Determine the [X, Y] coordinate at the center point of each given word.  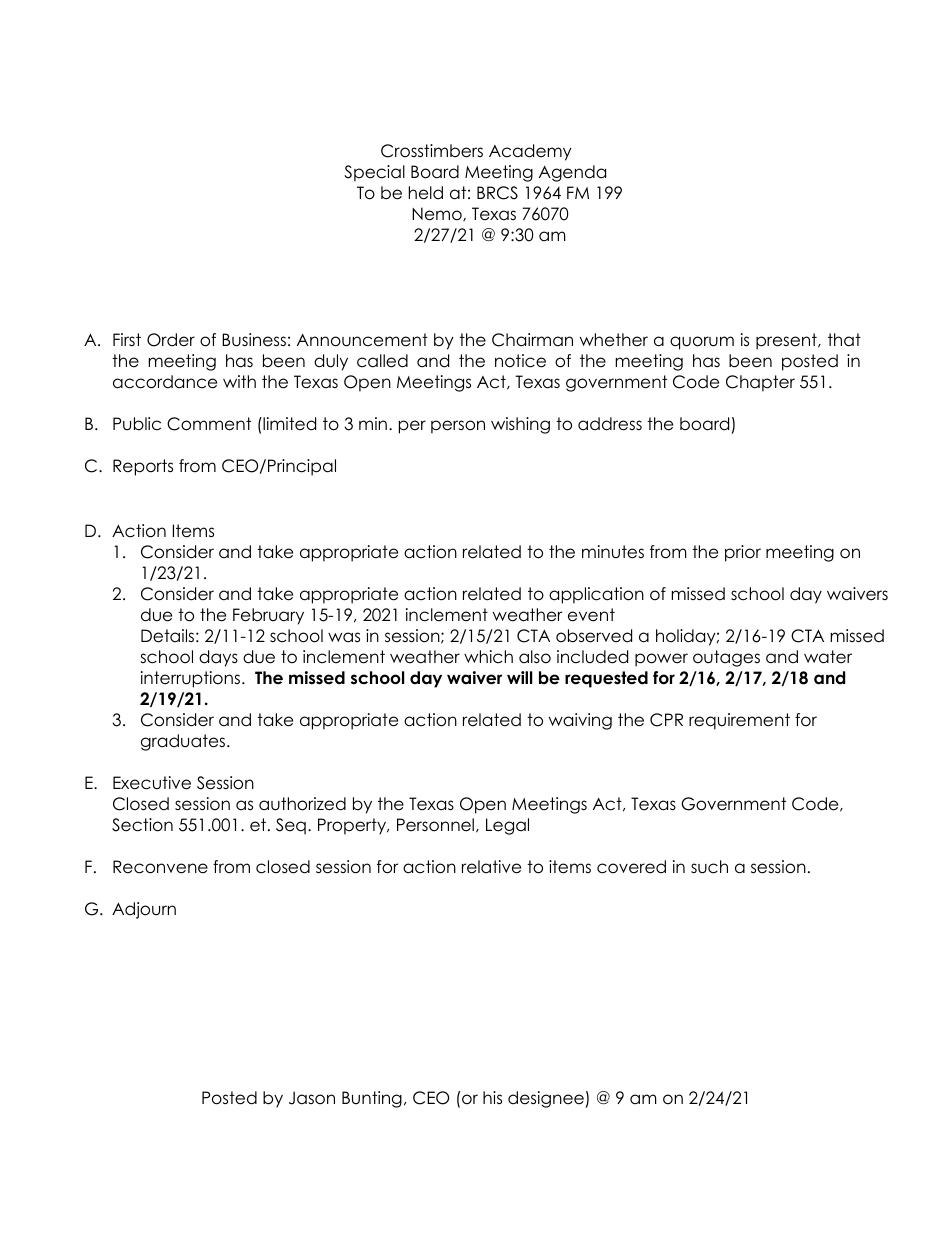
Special [374, 173]
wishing [520, 425]
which [488, 657]
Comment [209, 424]
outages [726, 658]
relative [491, 867]
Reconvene [160, 867]
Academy [530, 152]
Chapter [760, 383]
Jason [312, 1098]
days [218, 658]
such [709, 867]
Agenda [572, 173]
